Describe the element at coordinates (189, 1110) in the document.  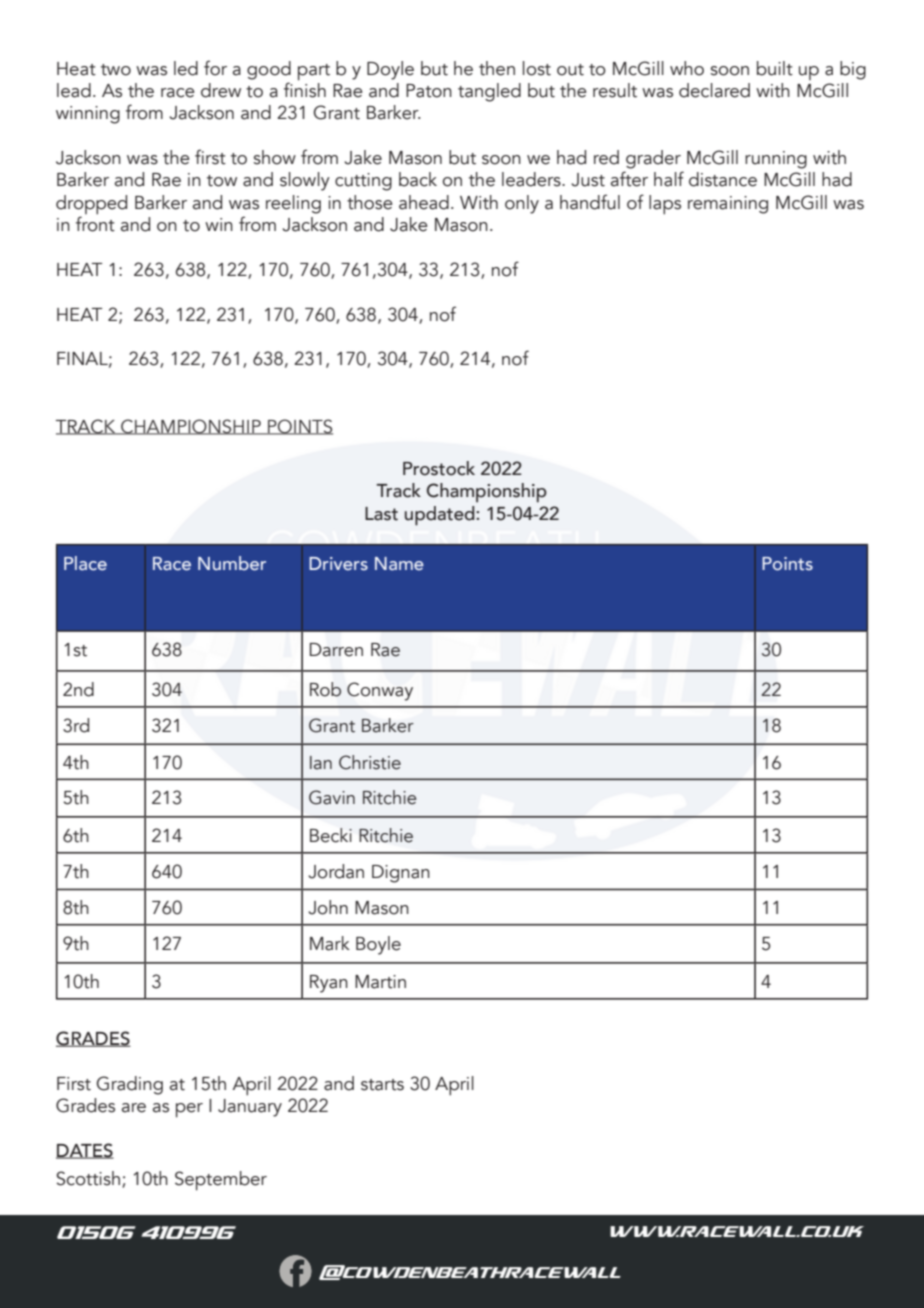
I see `per` at that location.
